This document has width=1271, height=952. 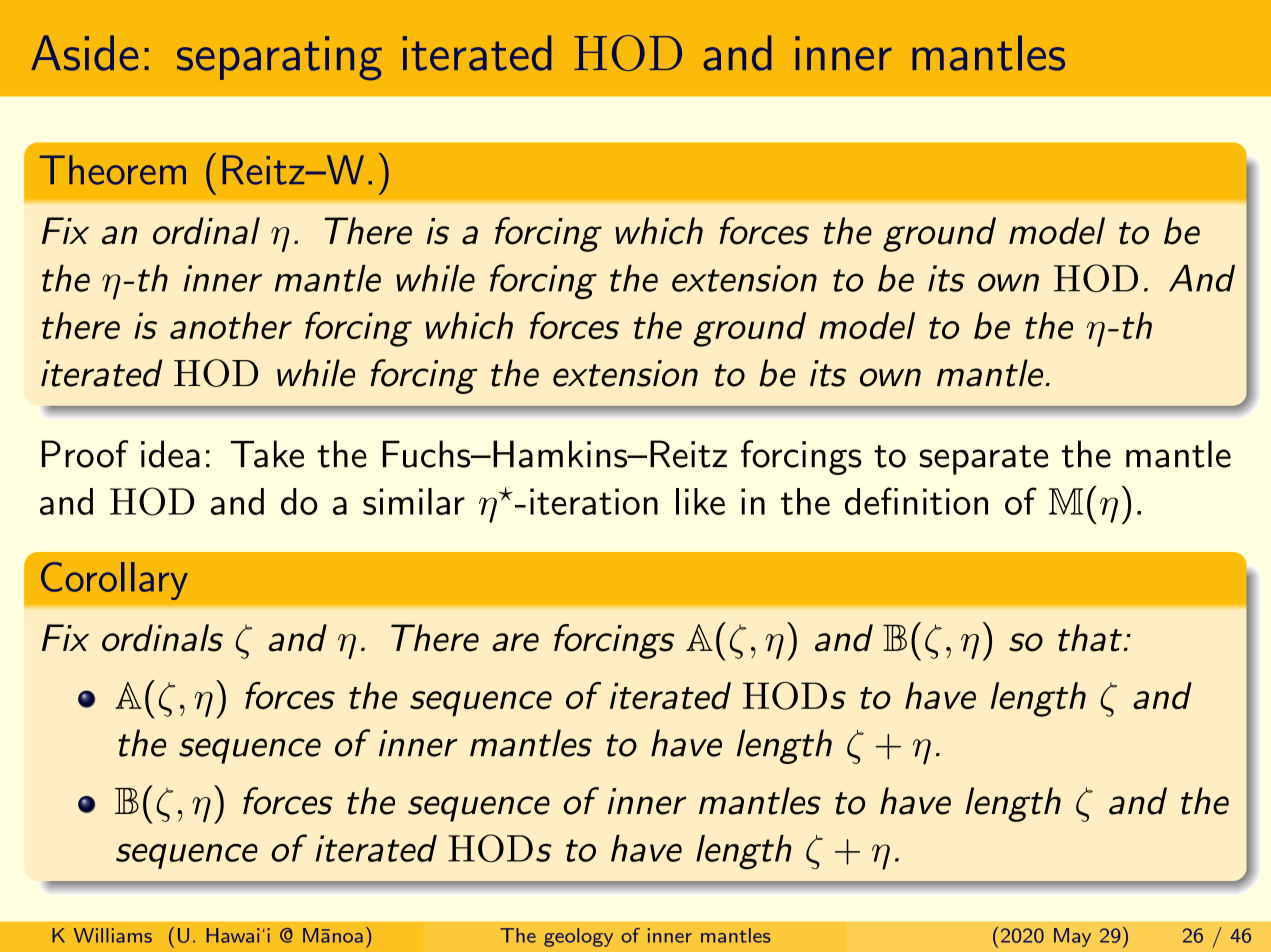 What do you see at coordinates (114, 581) in the document?
I see `Corollary` at bounding box center [114, 581].
